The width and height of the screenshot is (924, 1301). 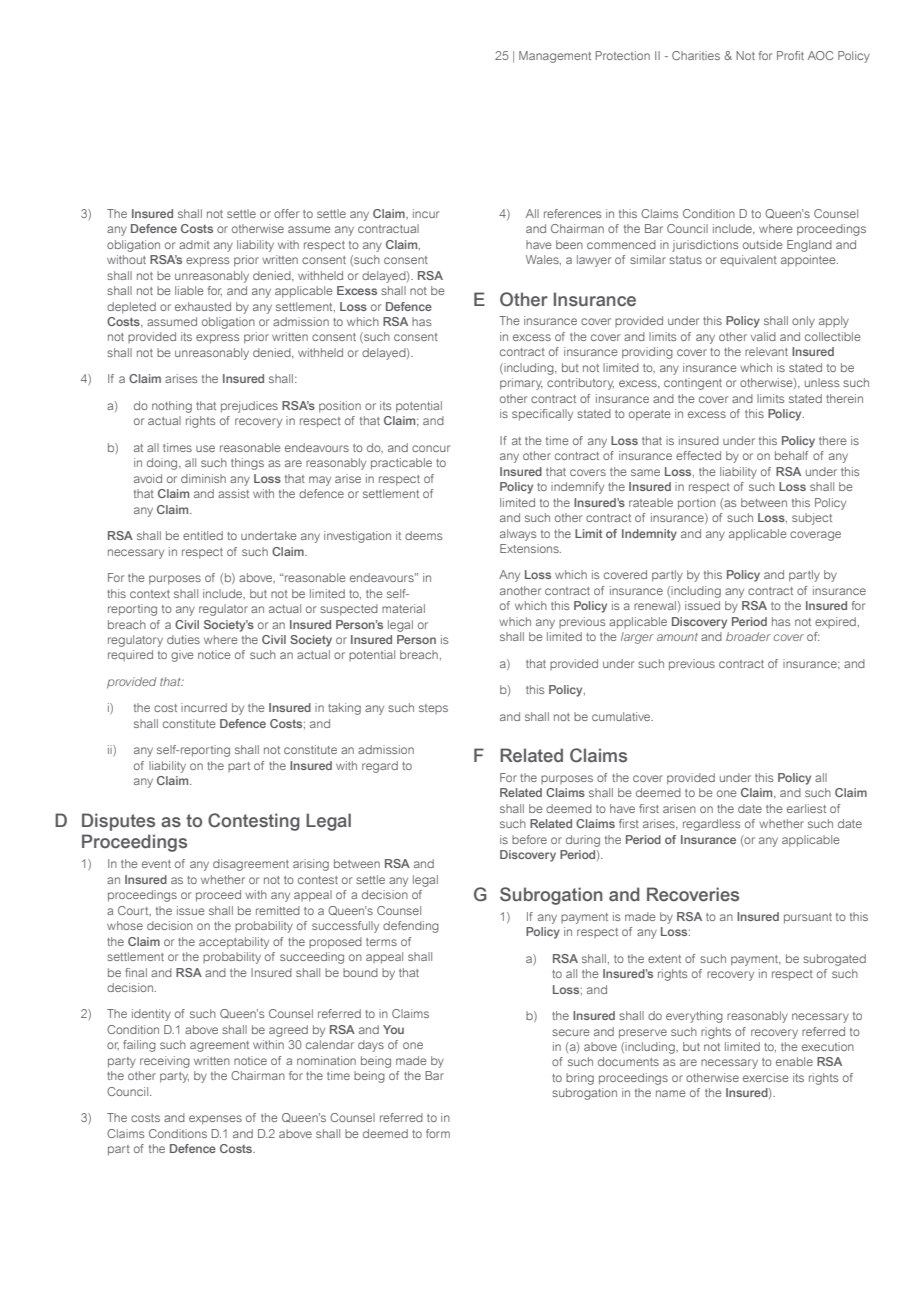 I want to click on concur, so click(x=431, y=448).
